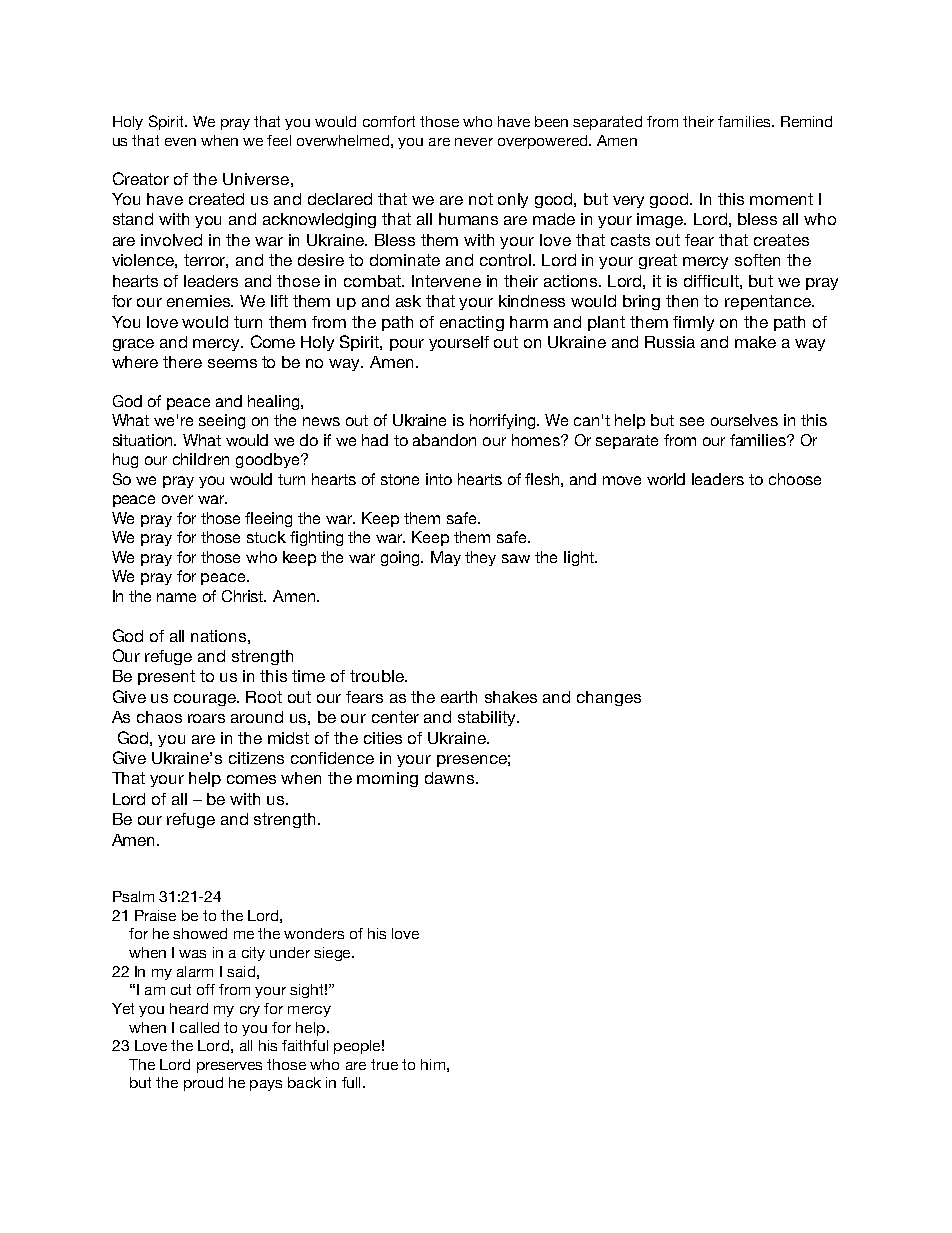 The height and width of the screenshot is (1233, 952). Describe the element at coordinates (182, 362) in the screenshot. I see `there` at that location.
